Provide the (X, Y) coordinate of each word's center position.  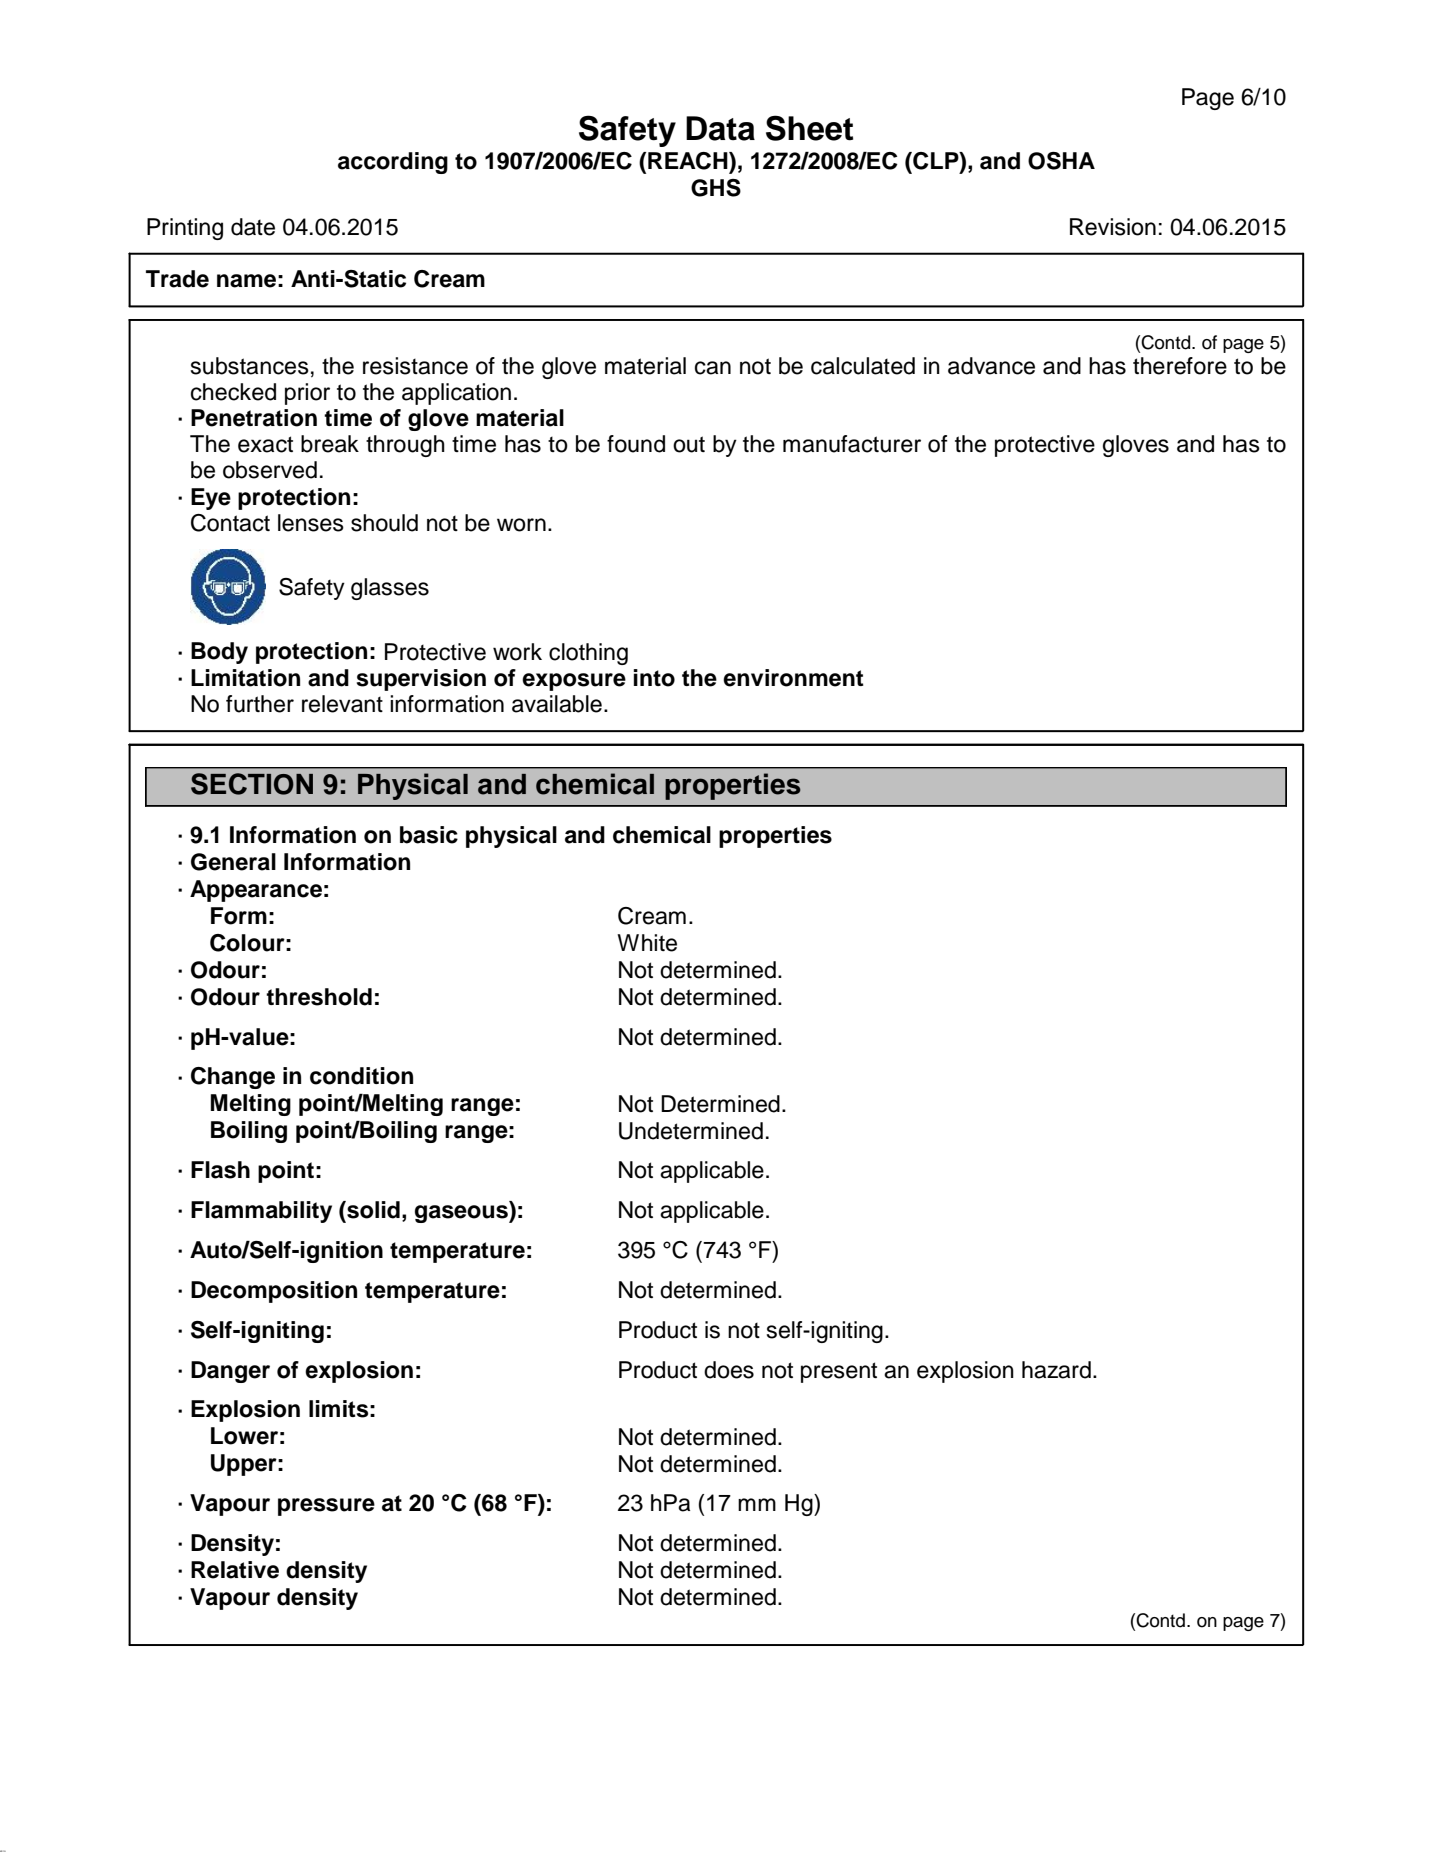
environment (793, 678)
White (647, 943)
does (729, 1370)
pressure (326, 1507)
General (233, 862)
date (253, 227)
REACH (689, 161)
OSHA (1061, 161)
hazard (1056, 1370)
